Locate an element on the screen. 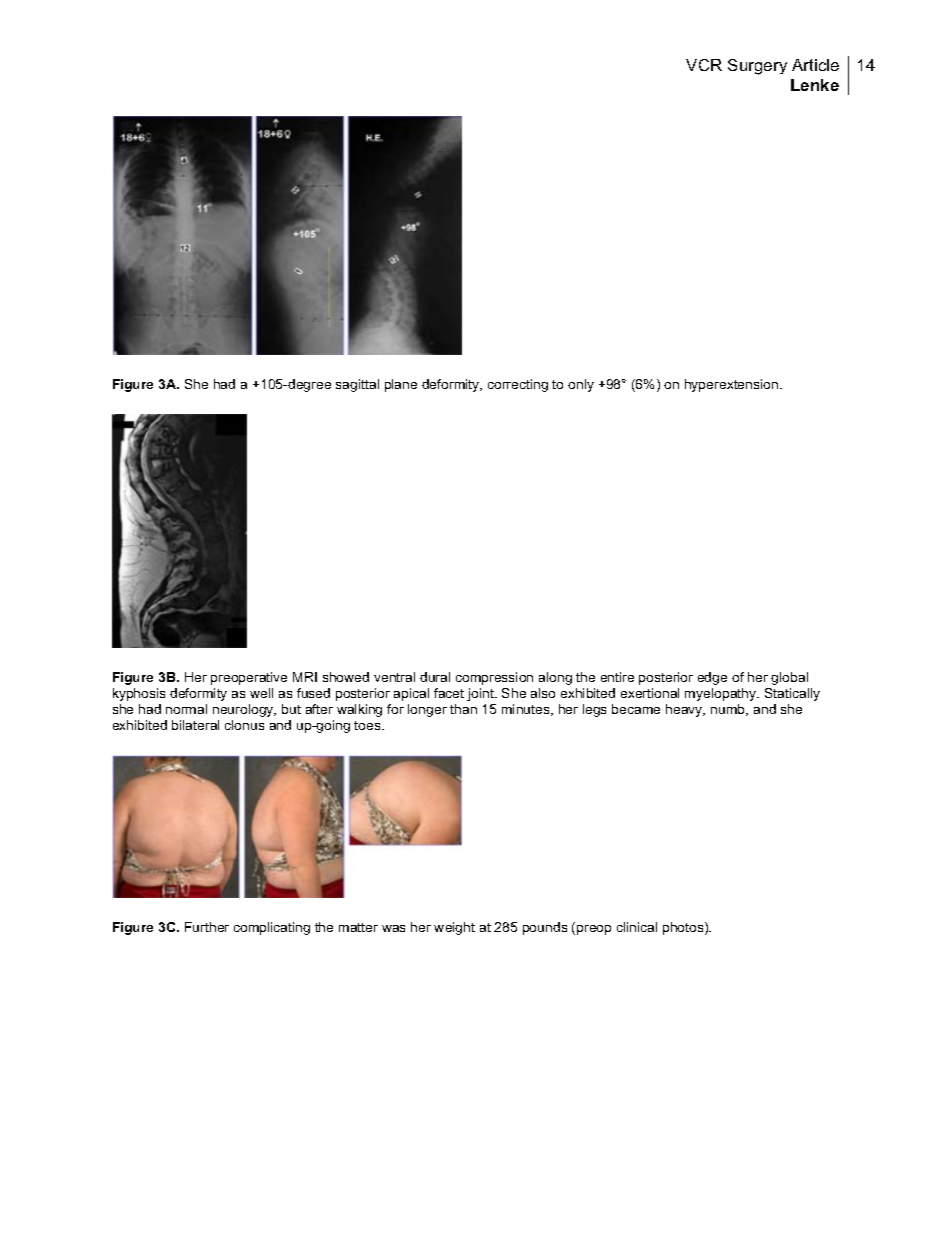  plane is located at coordinates (401, 385).
